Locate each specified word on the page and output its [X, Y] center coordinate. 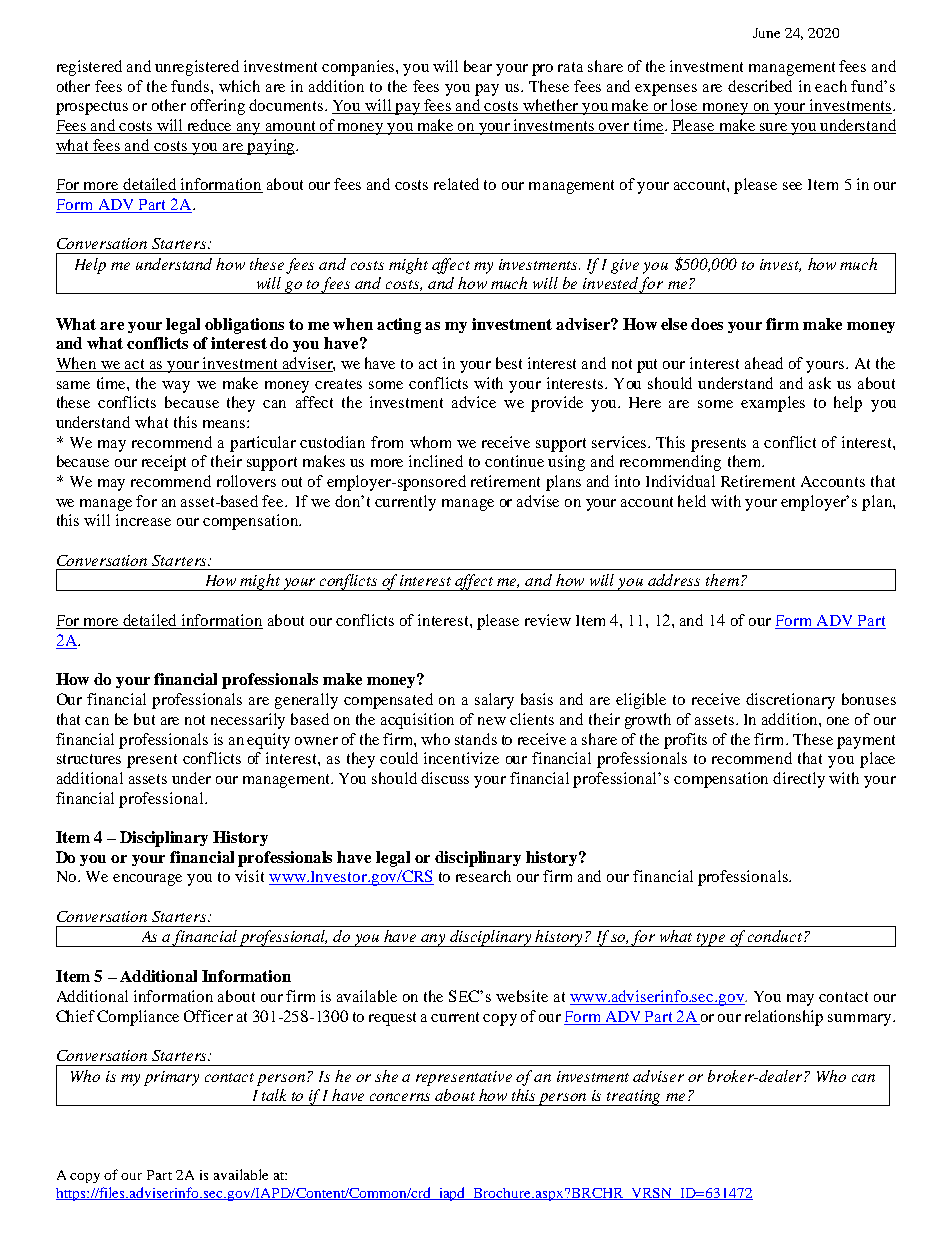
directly [799, 780]
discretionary [790, 701]
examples [773, 404]
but [144, 719]
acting [399, 326]
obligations [244, 326]
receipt [164, 463]
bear [478, 66]
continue [514, 461]
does [707, 324]
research [483, 876]
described [760, 86]
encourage [147, 880]
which [239, 86]
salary [494, 701]
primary [171, 1078]
